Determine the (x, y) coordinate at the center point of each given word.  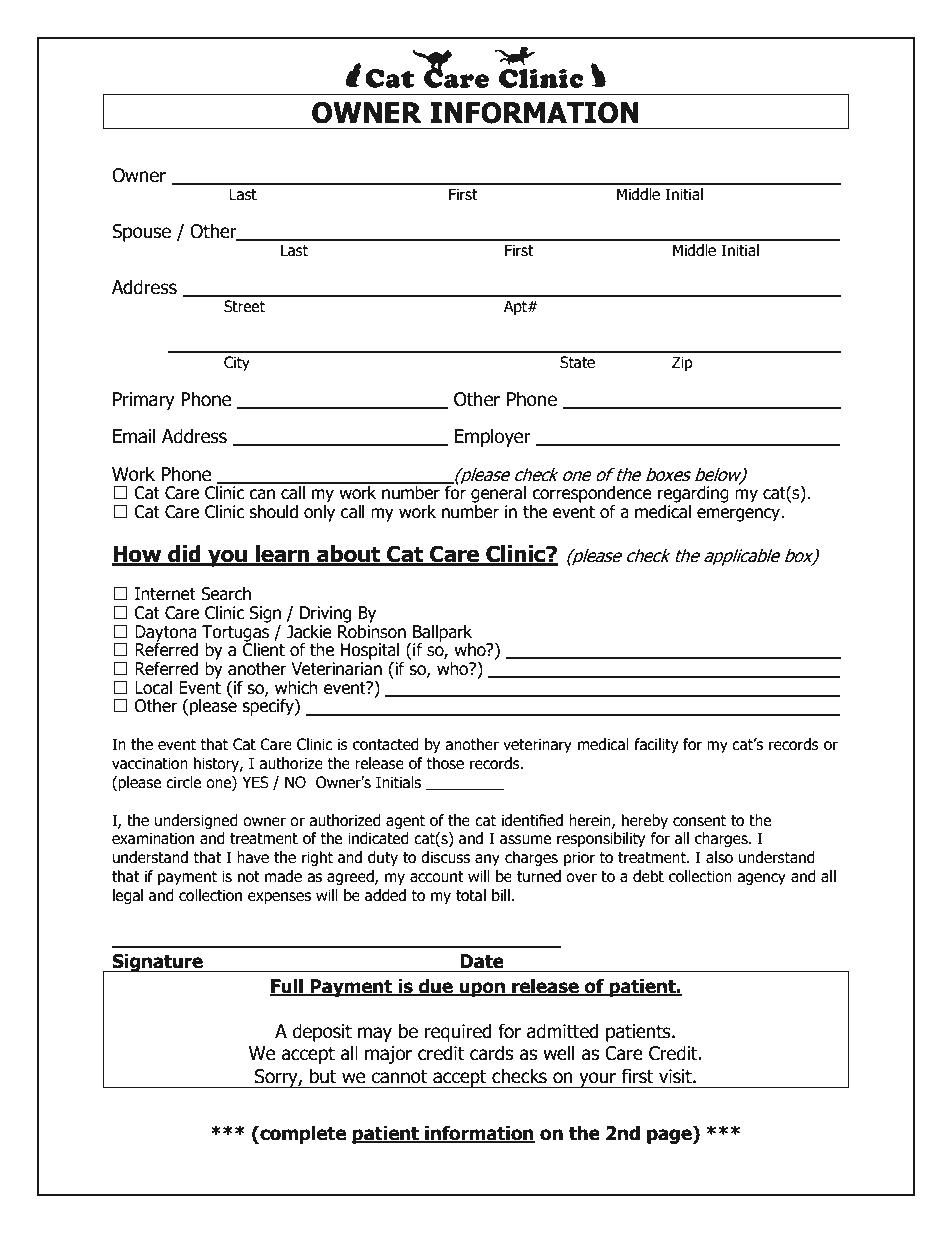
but (323, 1076)
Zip (682, 363)
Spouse (141, 233)
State (577, 362)
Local (154, 688)
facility (656, 745)
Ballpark (441, 634)
